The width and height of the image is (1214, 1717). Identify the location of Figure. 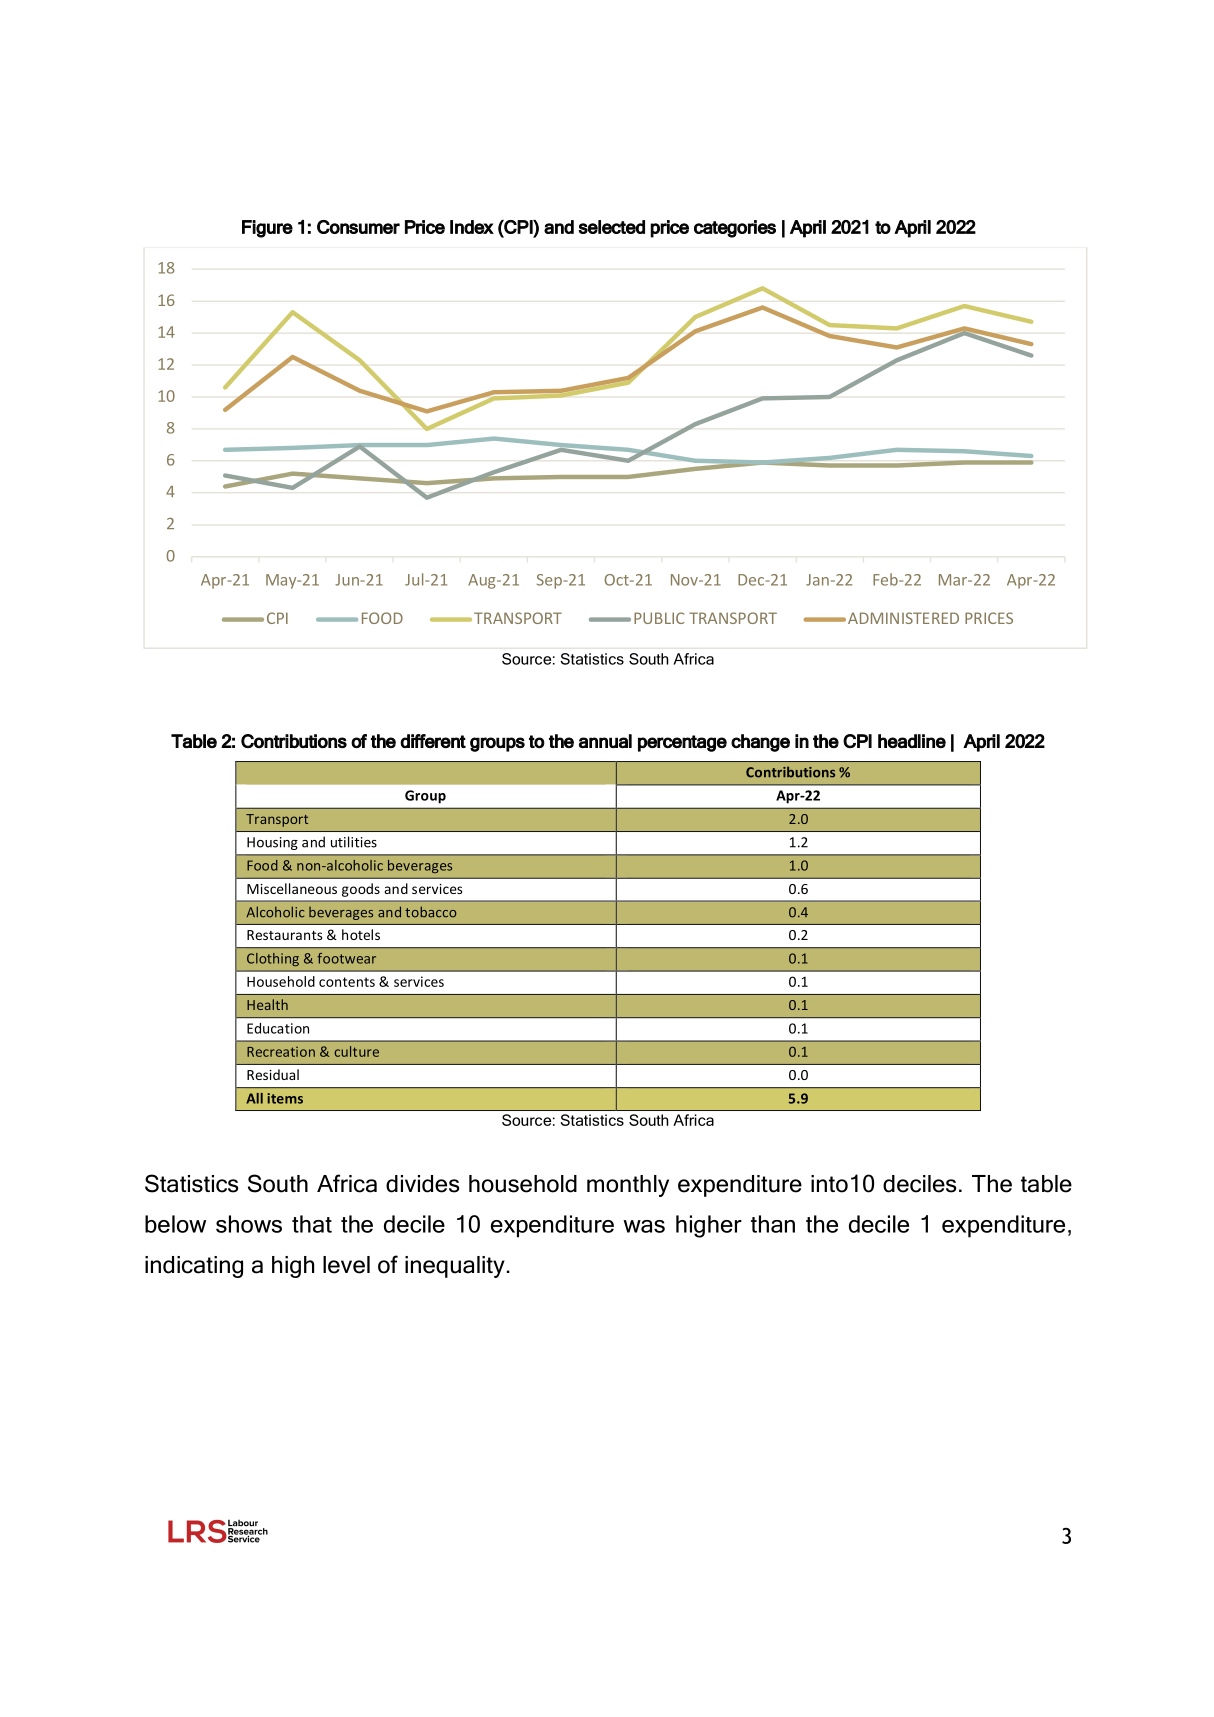
(267, 229).
